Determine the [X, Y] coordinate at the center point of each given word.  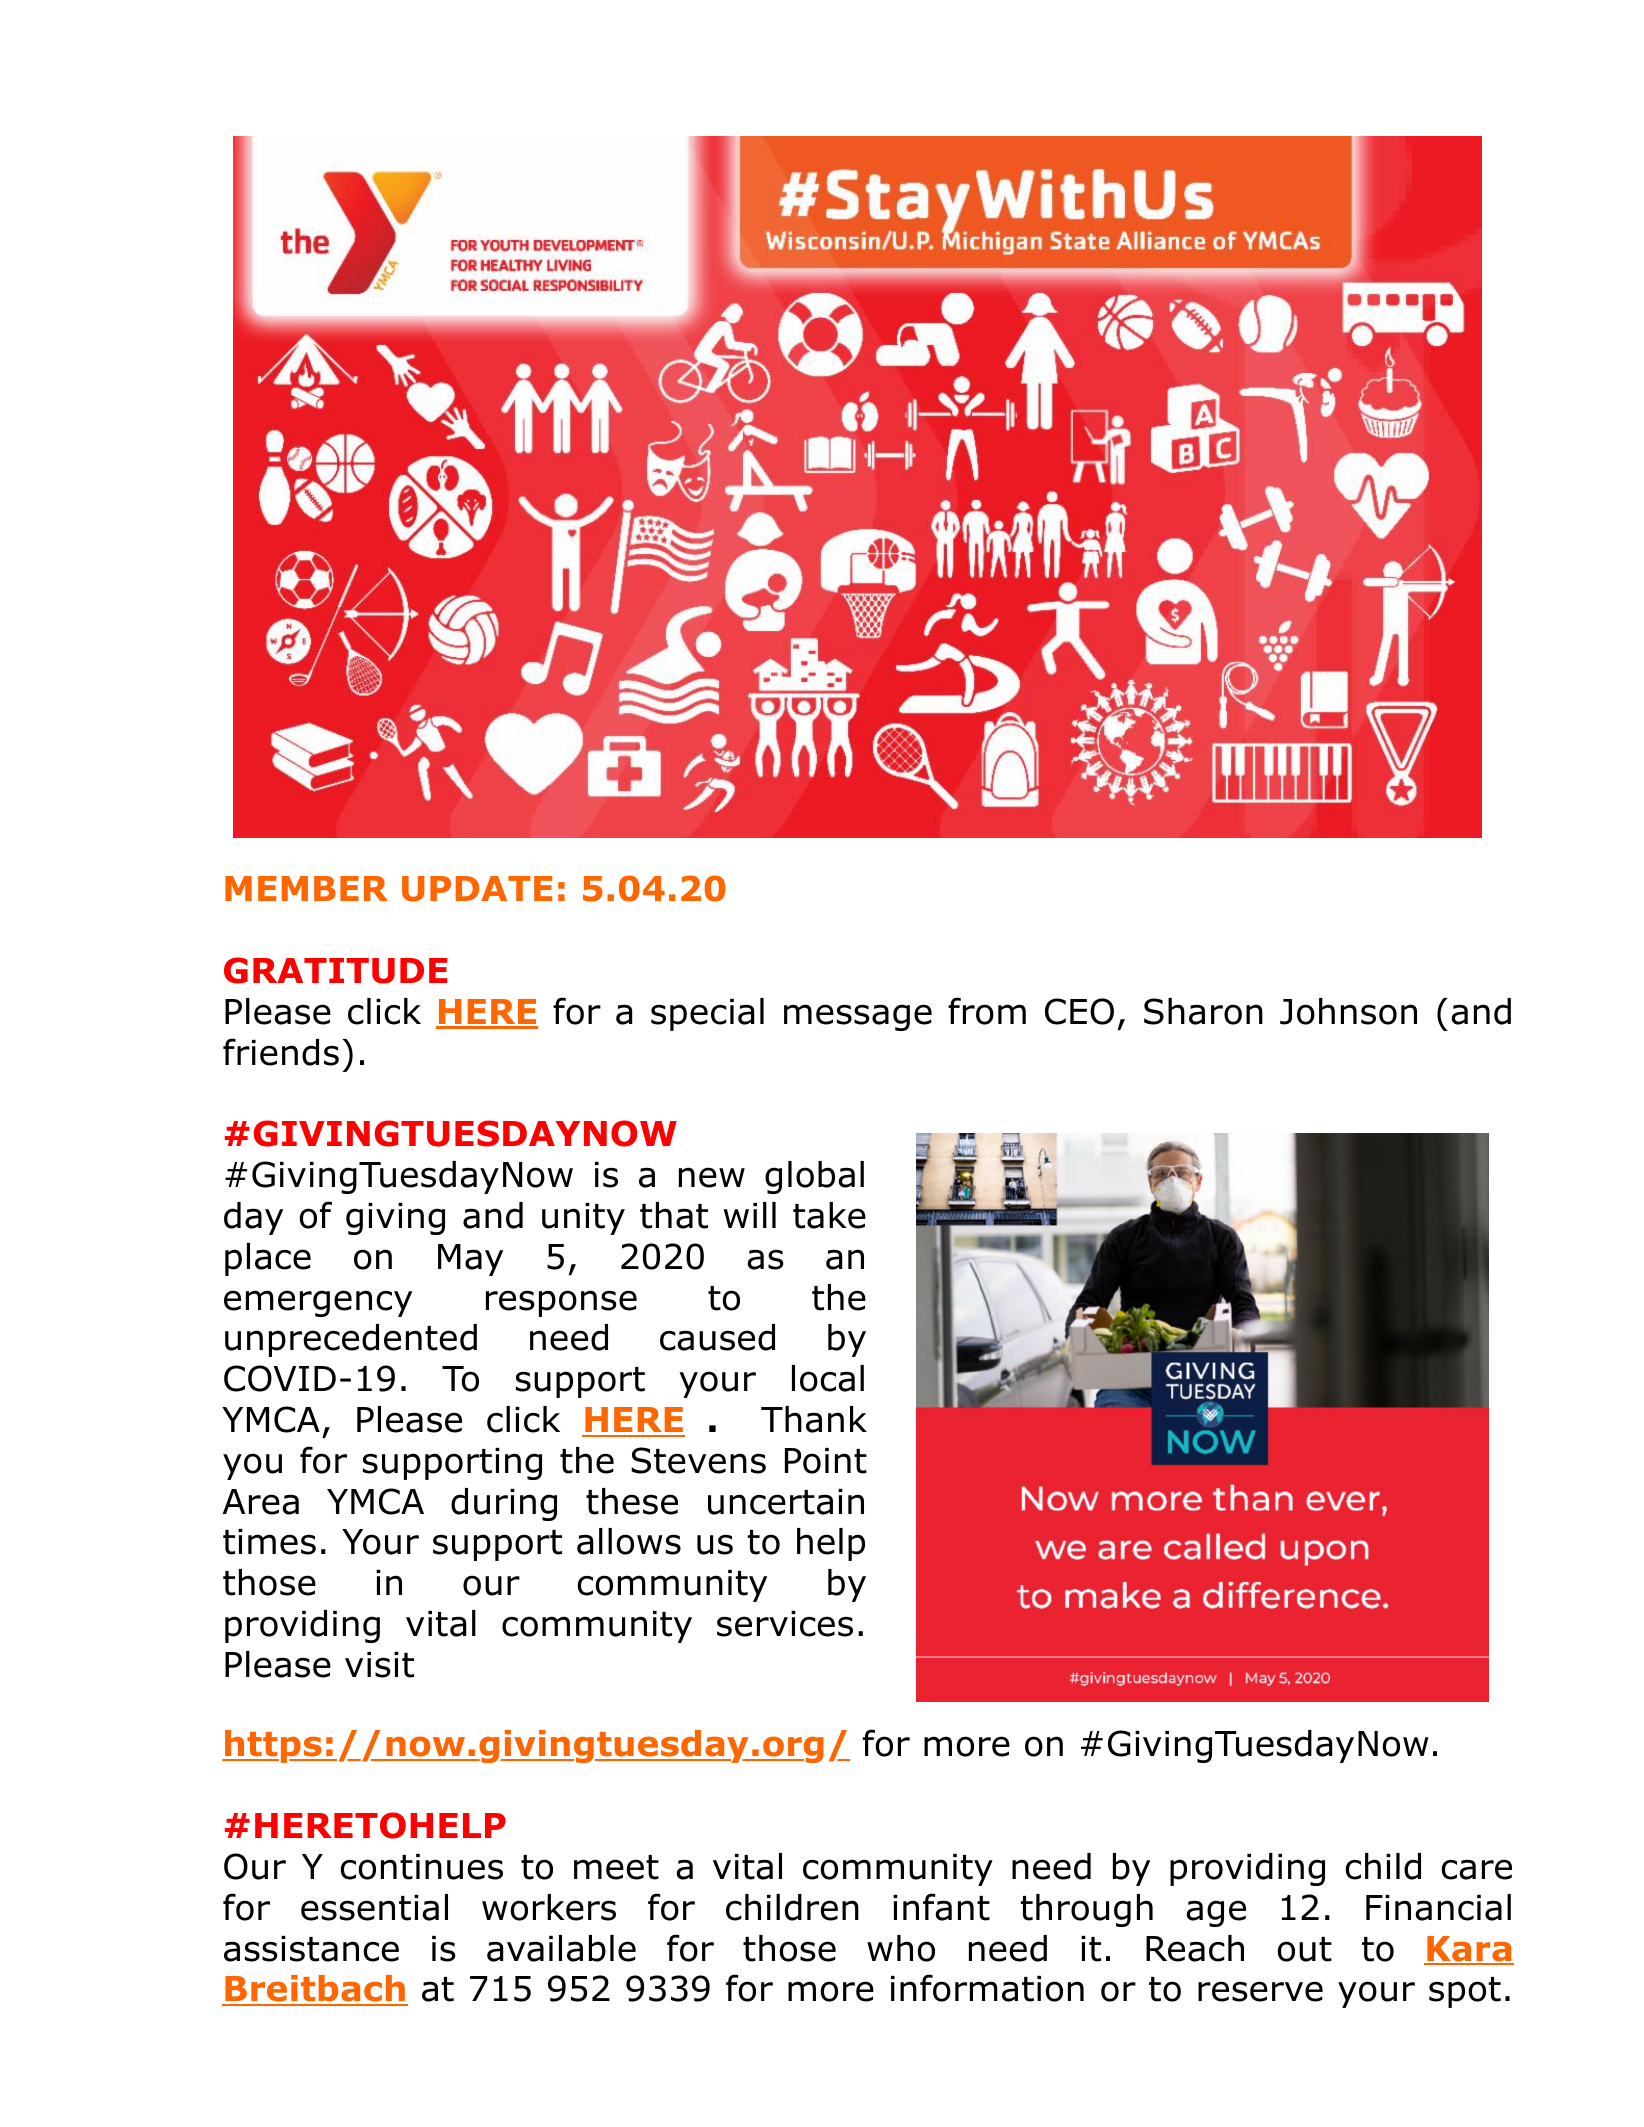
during [504, 1504]
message [858, 1017]
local [828, 1378]
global [814, 1177]
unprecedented [351, 1340]
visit [379, 1665]
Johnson [1348, 1011]
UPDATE [477, 889]
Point [826, 1461]
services [785, 1624]
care [1476, 1869]
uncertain [786, 1502]
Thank [814, 1419]
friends [281, 1052]
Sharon [1203, 1011]
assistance [311, 1949]
